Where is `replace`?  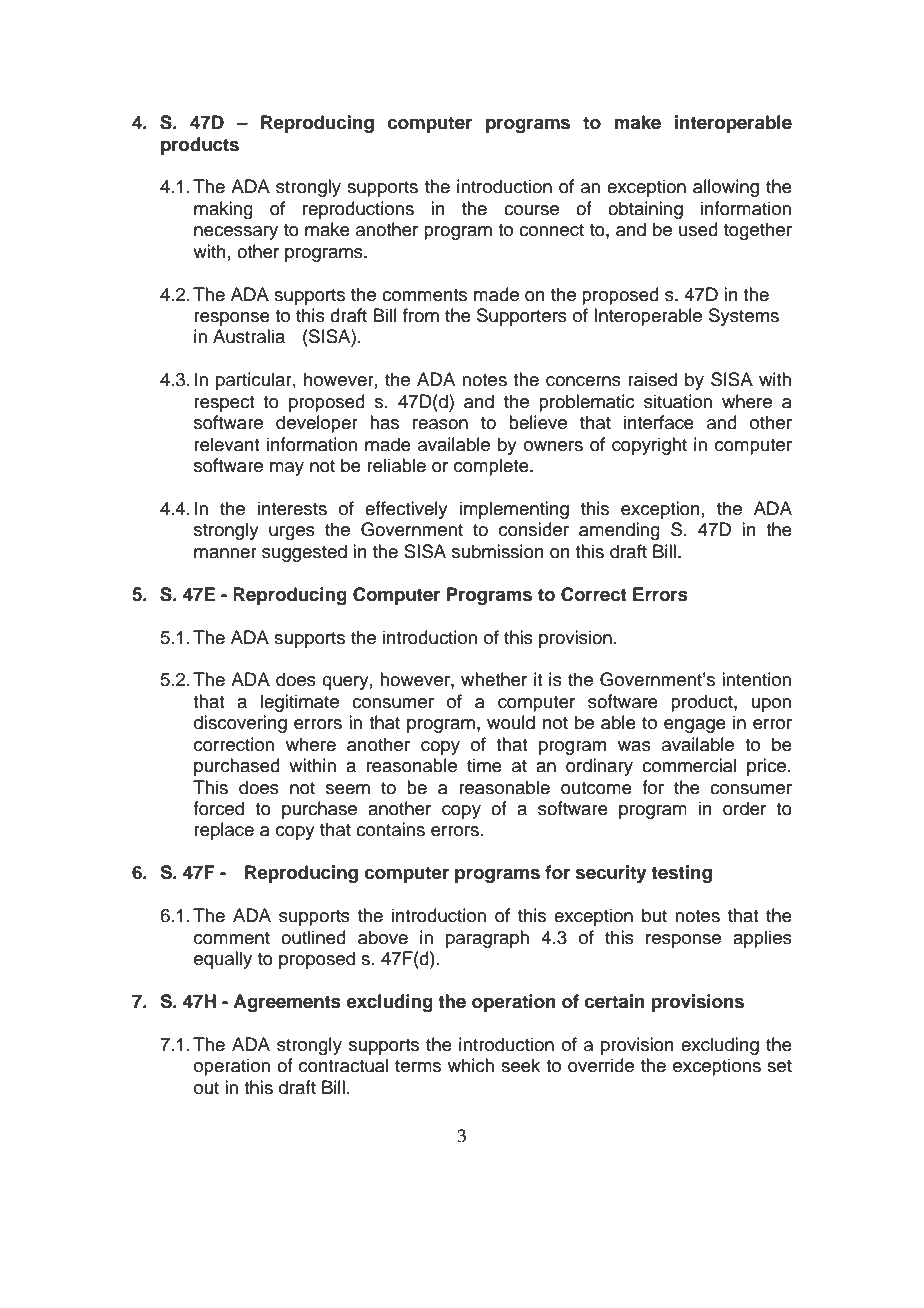
replace is located at coordinates (224, 831).
